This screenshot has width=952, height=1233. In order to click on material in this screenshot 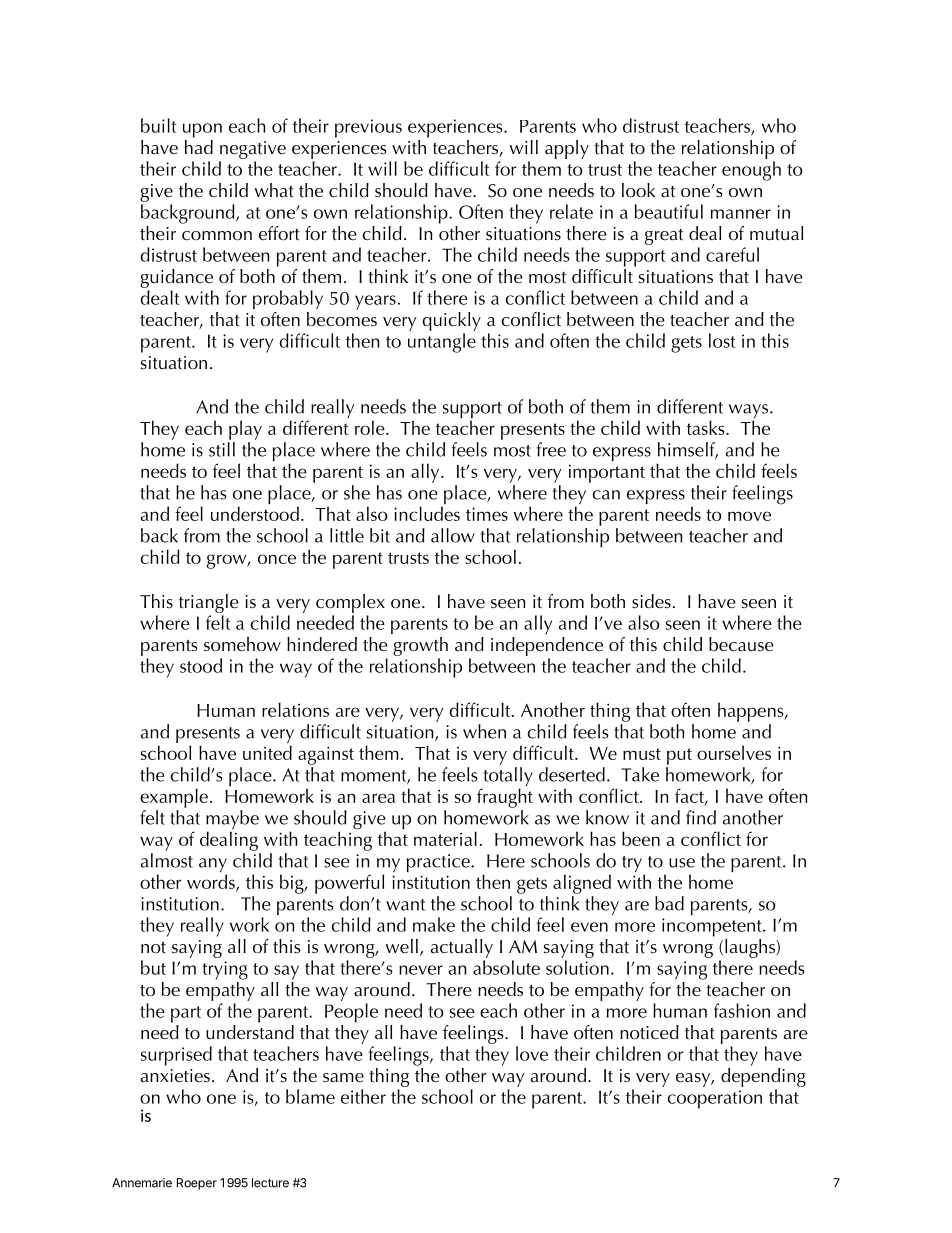, I will do `click(445, 838)`.
